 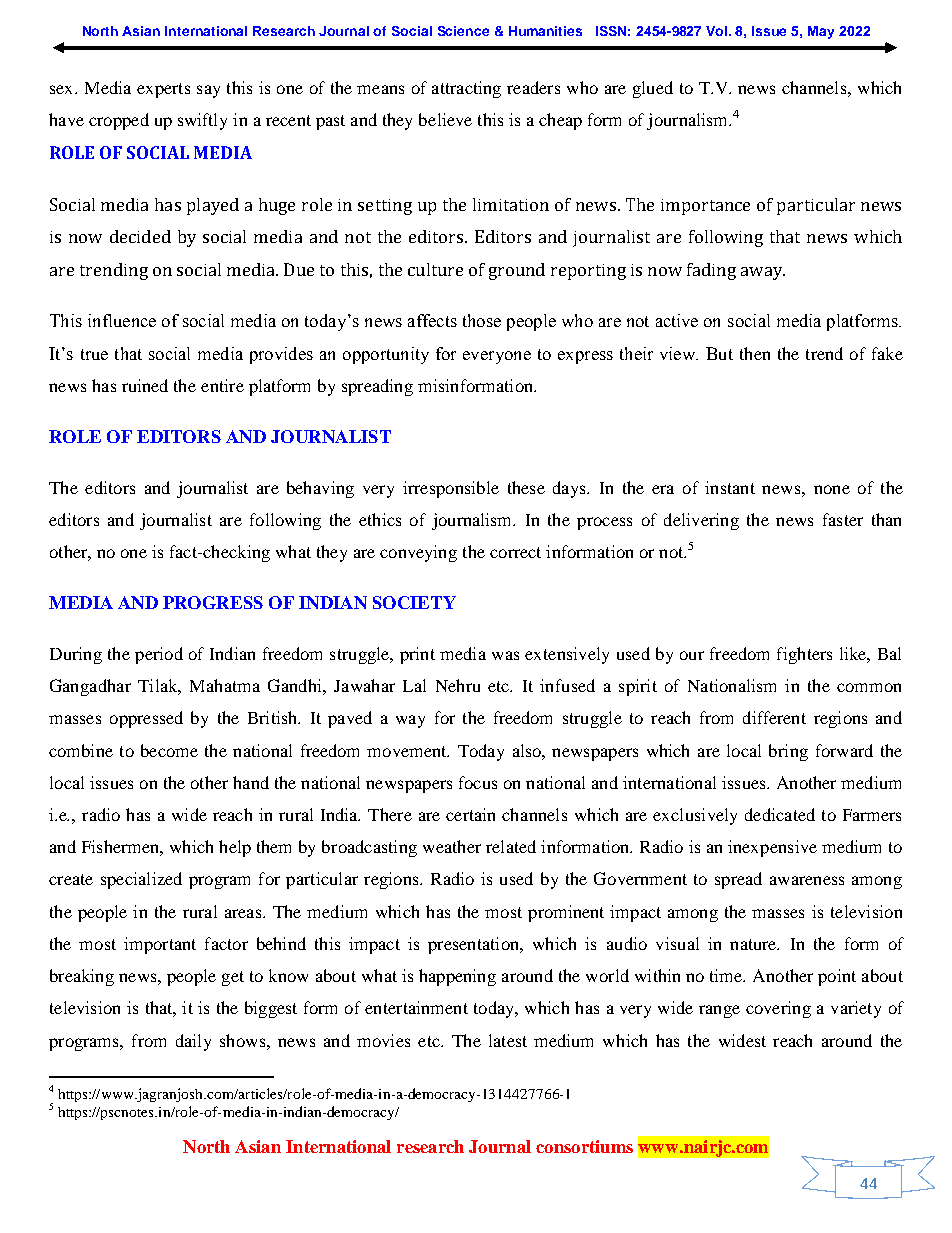 I want to click on covering, so click(x=778, y=1009).
